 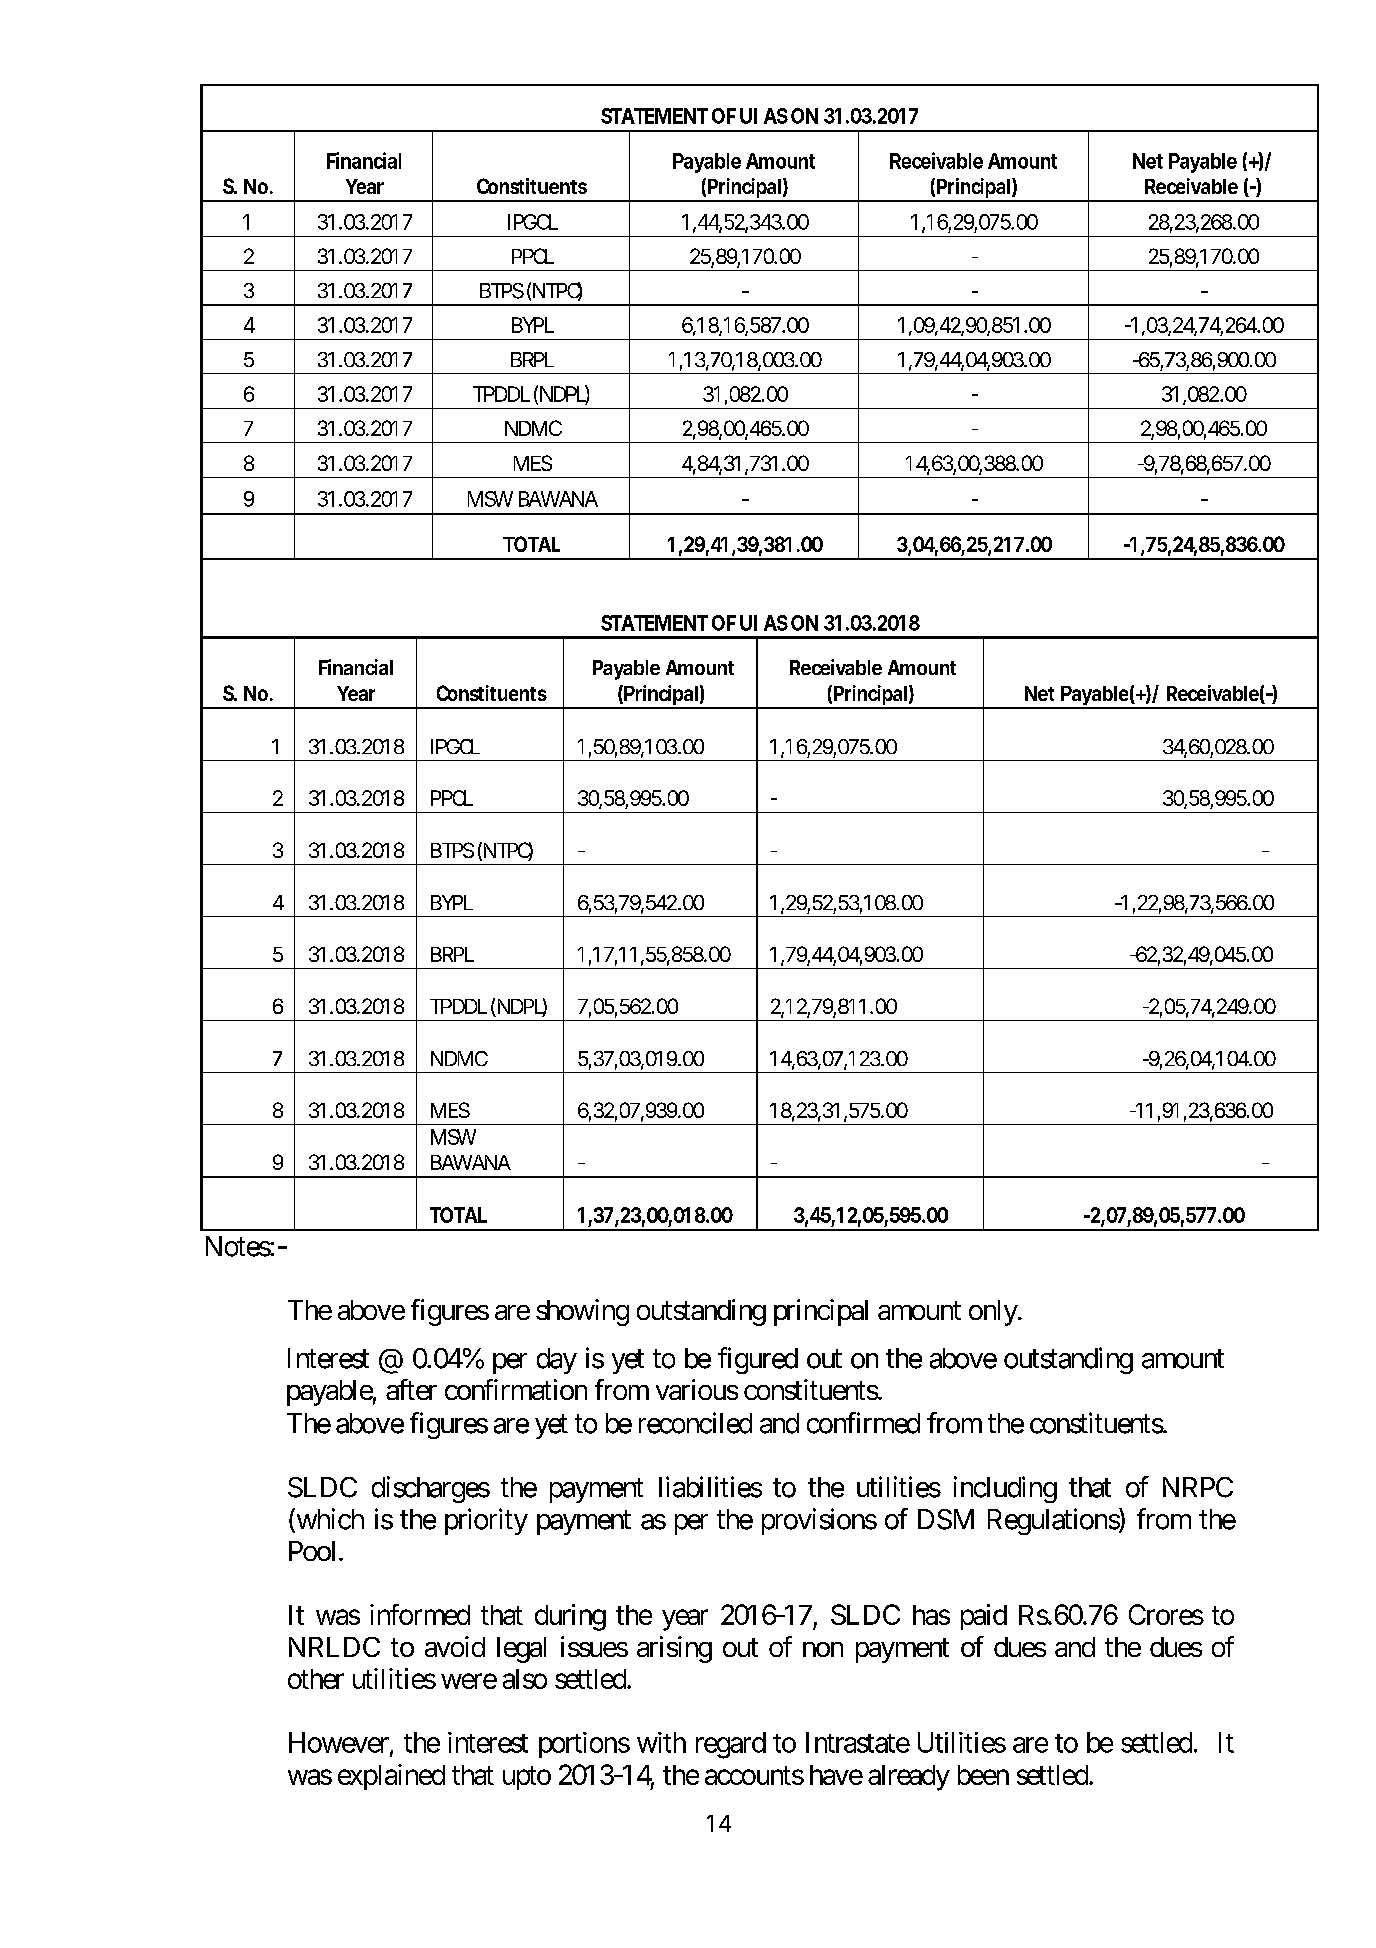 What do you see at coordinates (521, 1650) in the screenshot?
I see `legal` at bounding box center [521, 1650].
